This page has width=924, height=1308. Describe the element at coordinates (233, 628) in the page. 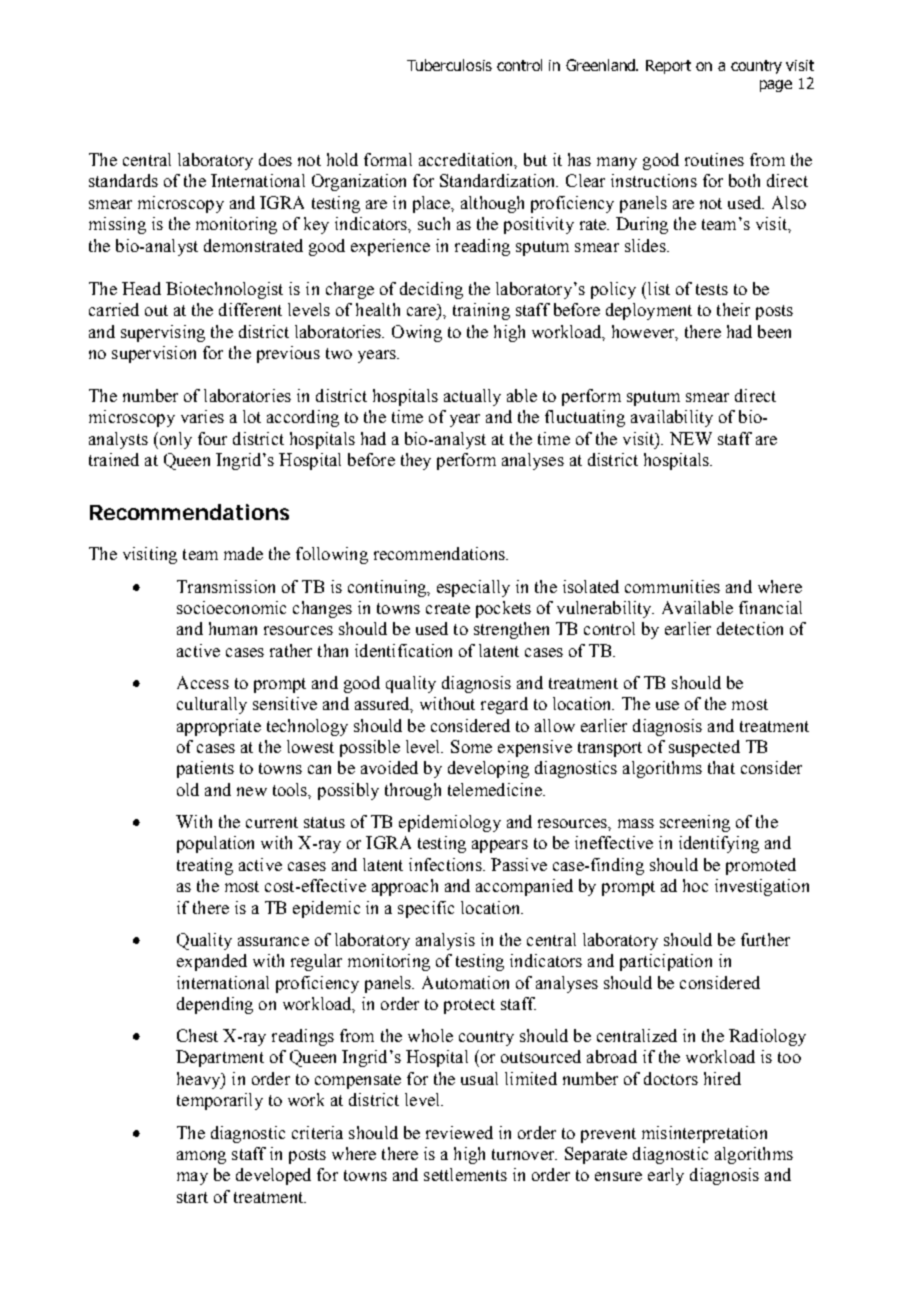

I see `human` at that location.
